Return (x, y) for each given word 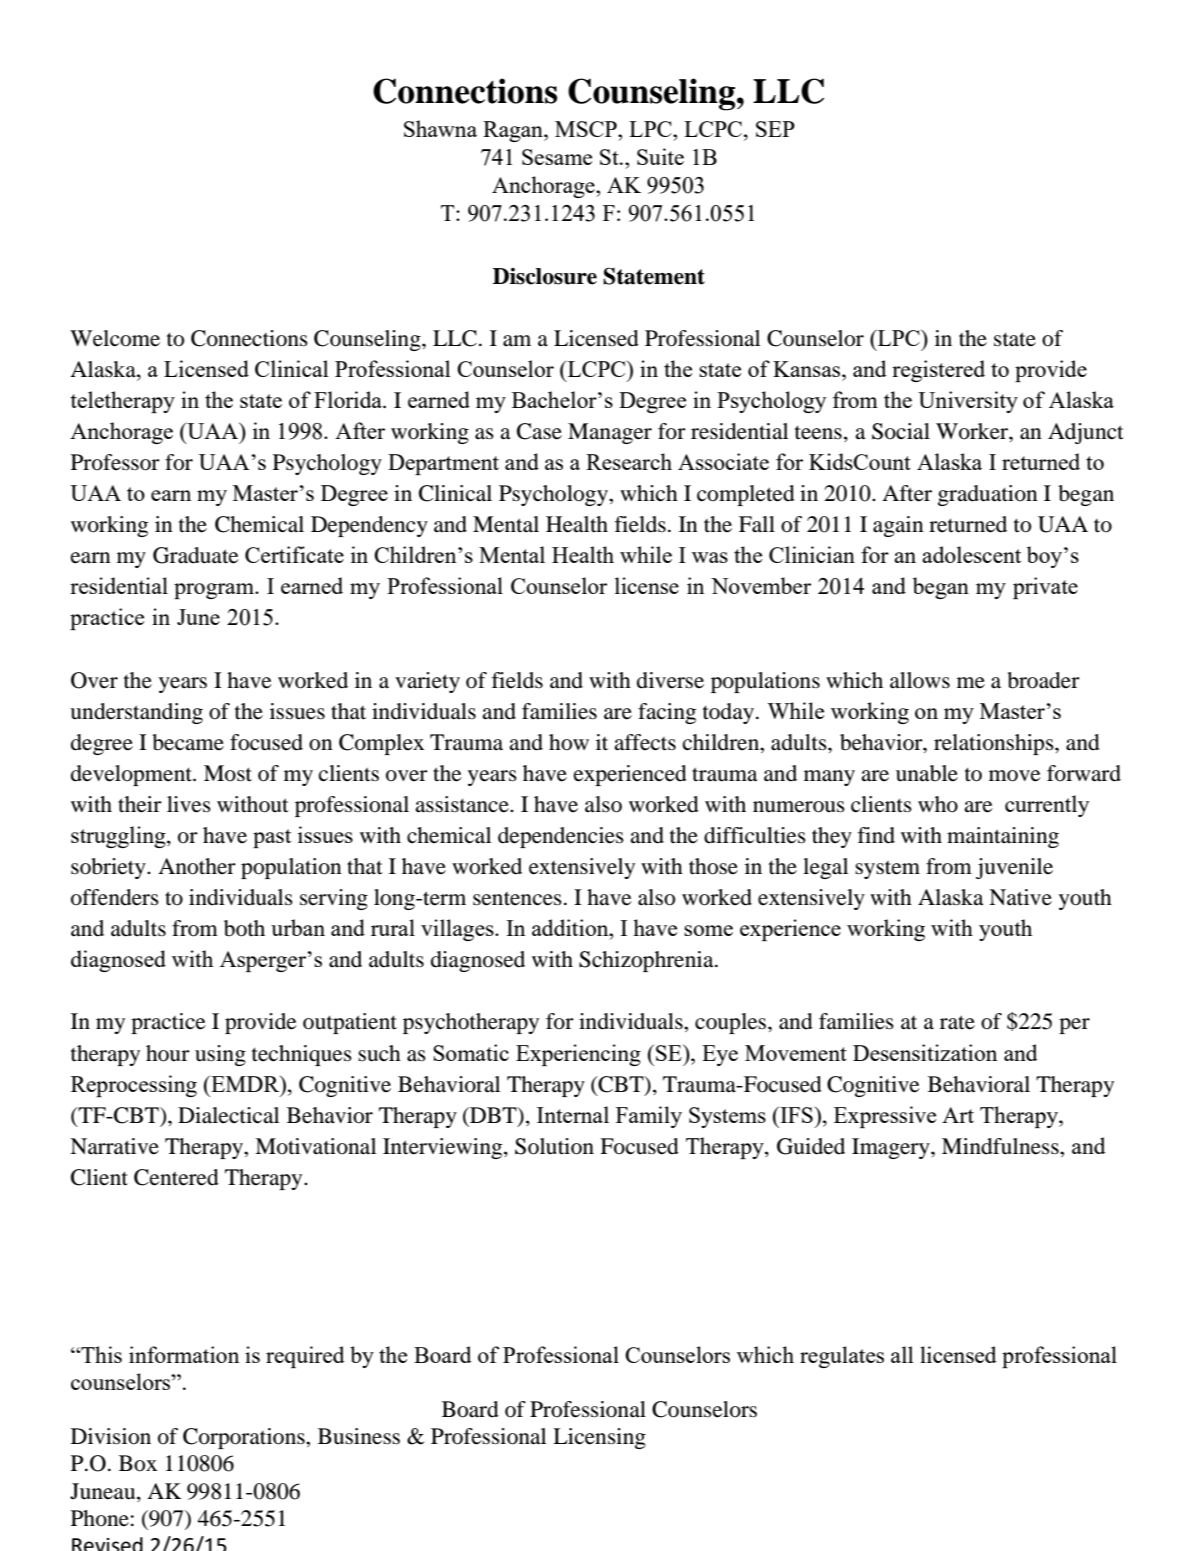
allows (920, 680)
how (569, 742)
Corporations (245, 1438)
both (244, 928)
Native (1020, 897)
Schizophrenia (647, 961)
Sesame (557, 157)
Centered (176, 1177)
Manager (610, 433)
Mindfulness (1001, 1146)
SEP (775, 129)
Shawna (440, 128)
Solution (554, 1146)
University (968, 402)
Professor (115, 462)
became (188, 742)
